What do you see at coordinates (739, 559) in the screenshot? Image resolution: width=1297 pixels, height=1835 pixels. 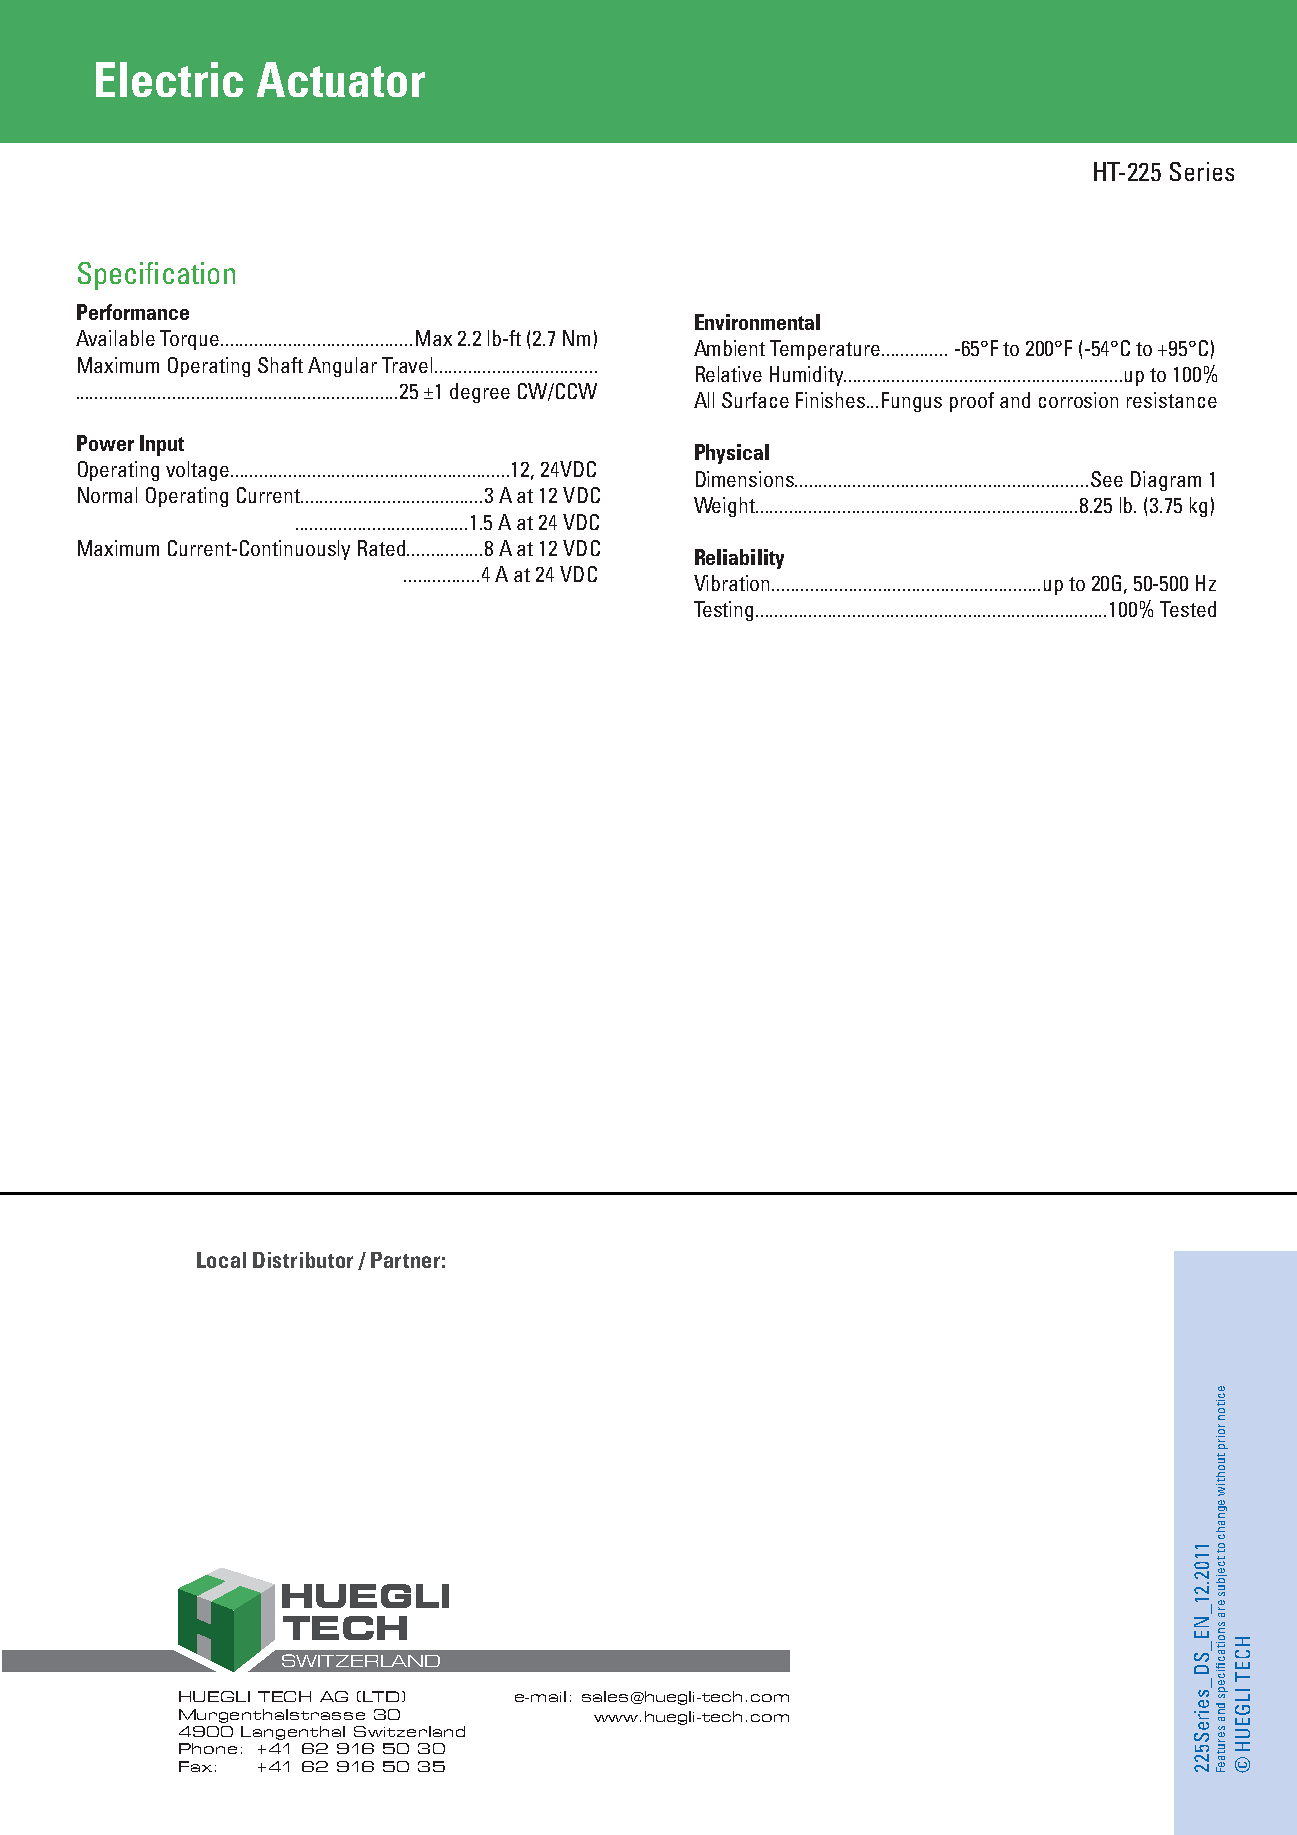 I see `Reliability` at bounding box center [739, 559].
